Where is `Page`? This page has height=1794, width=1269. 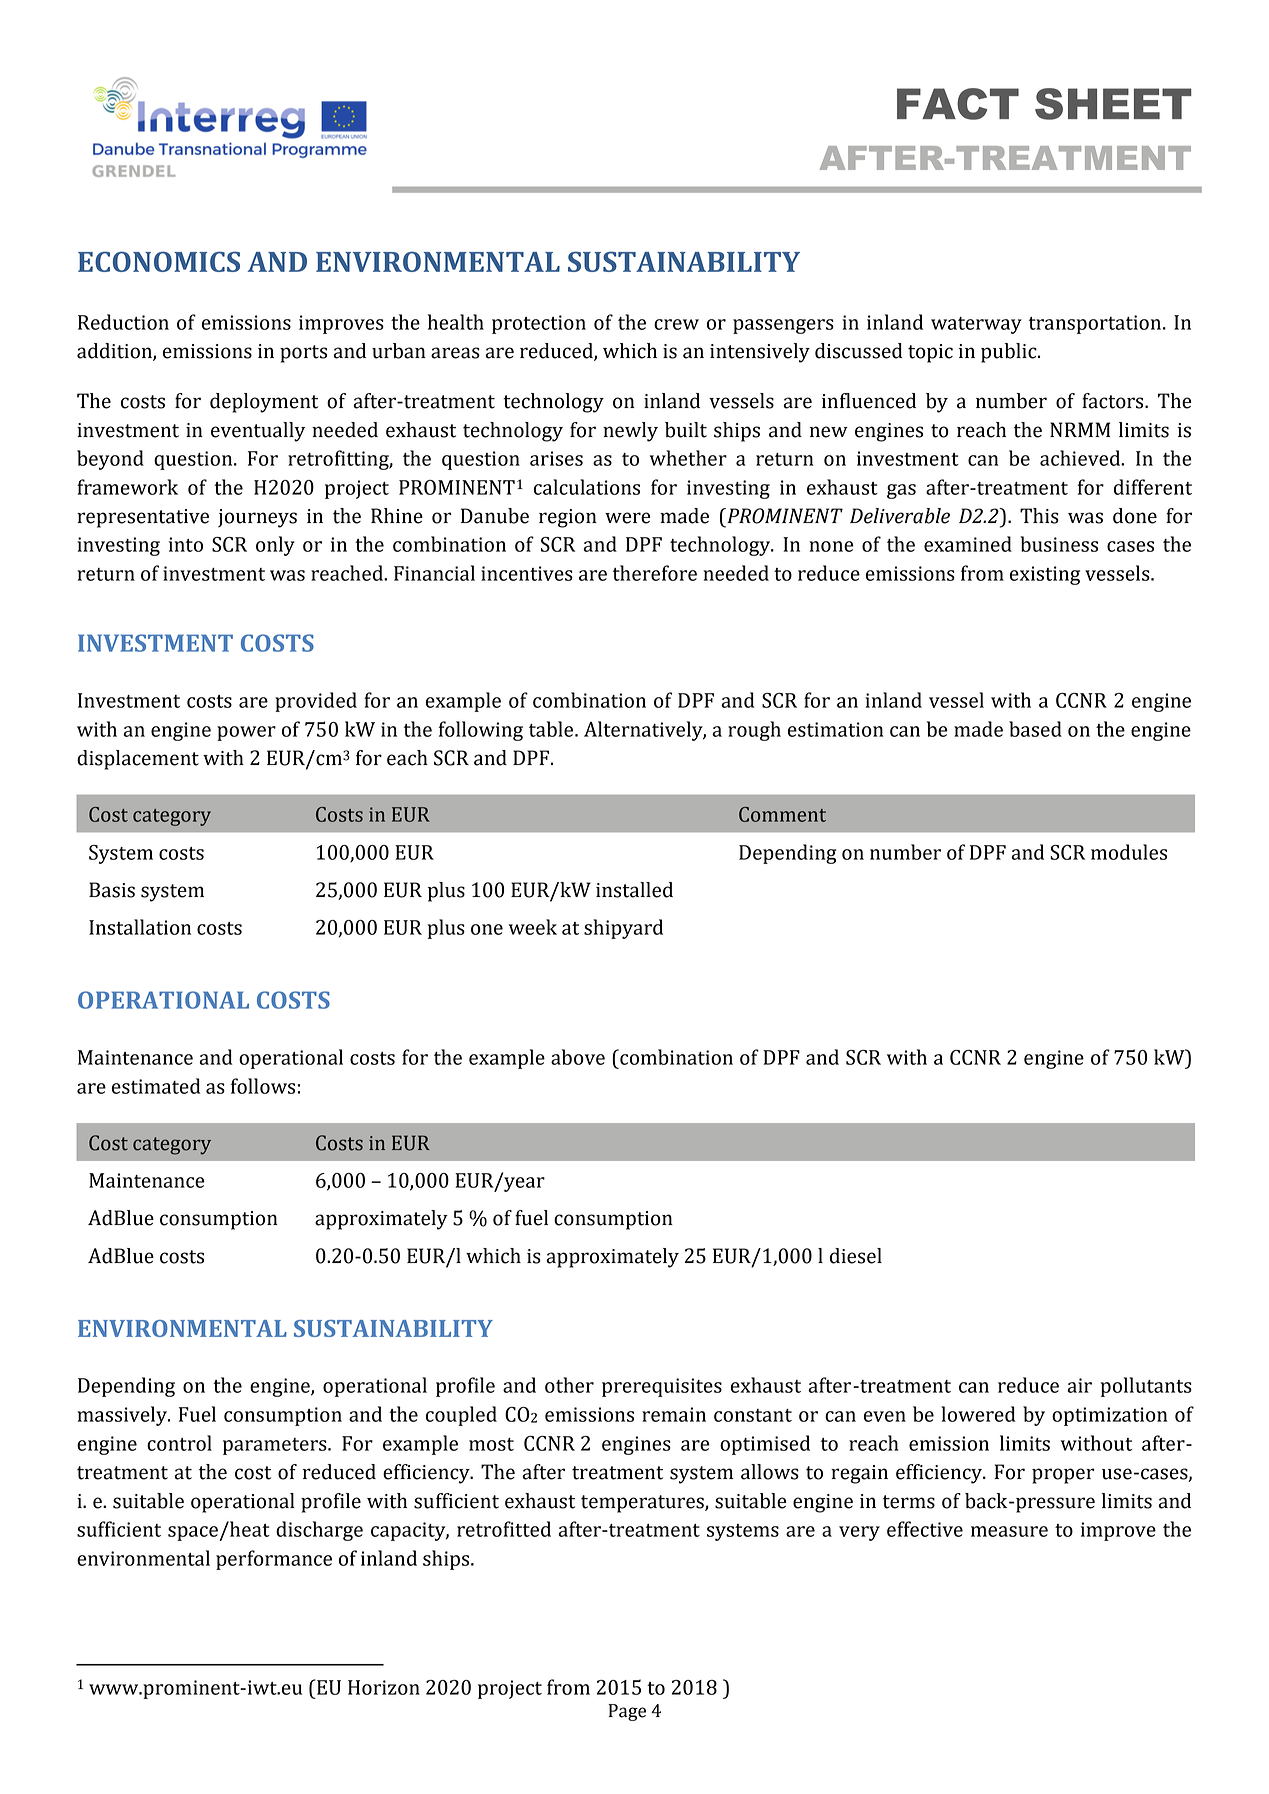 Page is located at coordinates (627, 1712).
